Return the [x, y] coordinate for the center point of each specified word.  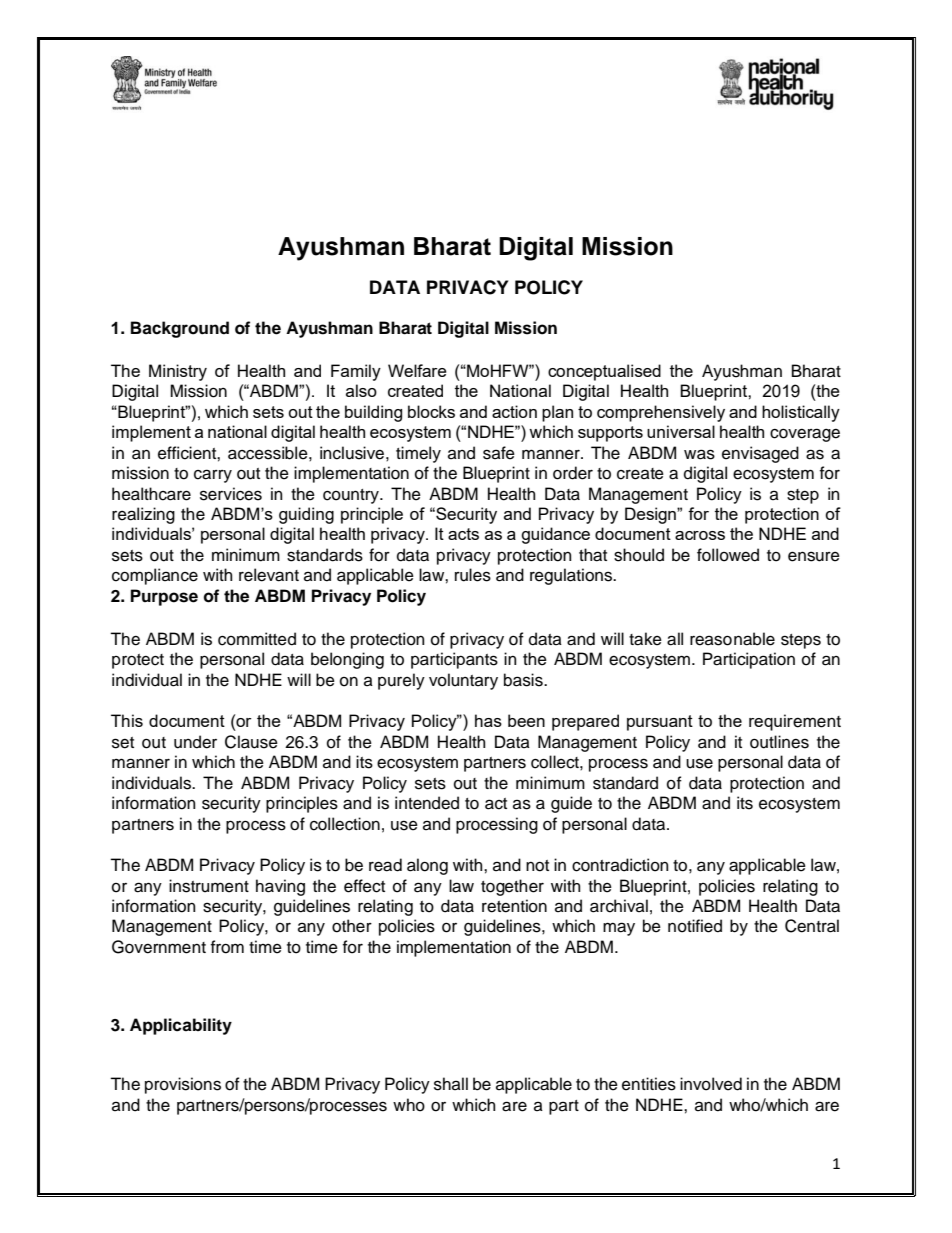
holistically [801, 413]
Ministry [178, 372]
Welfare [417, 370]
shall [451, 1084]
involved [711, 1084]
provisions [183, 1085]
